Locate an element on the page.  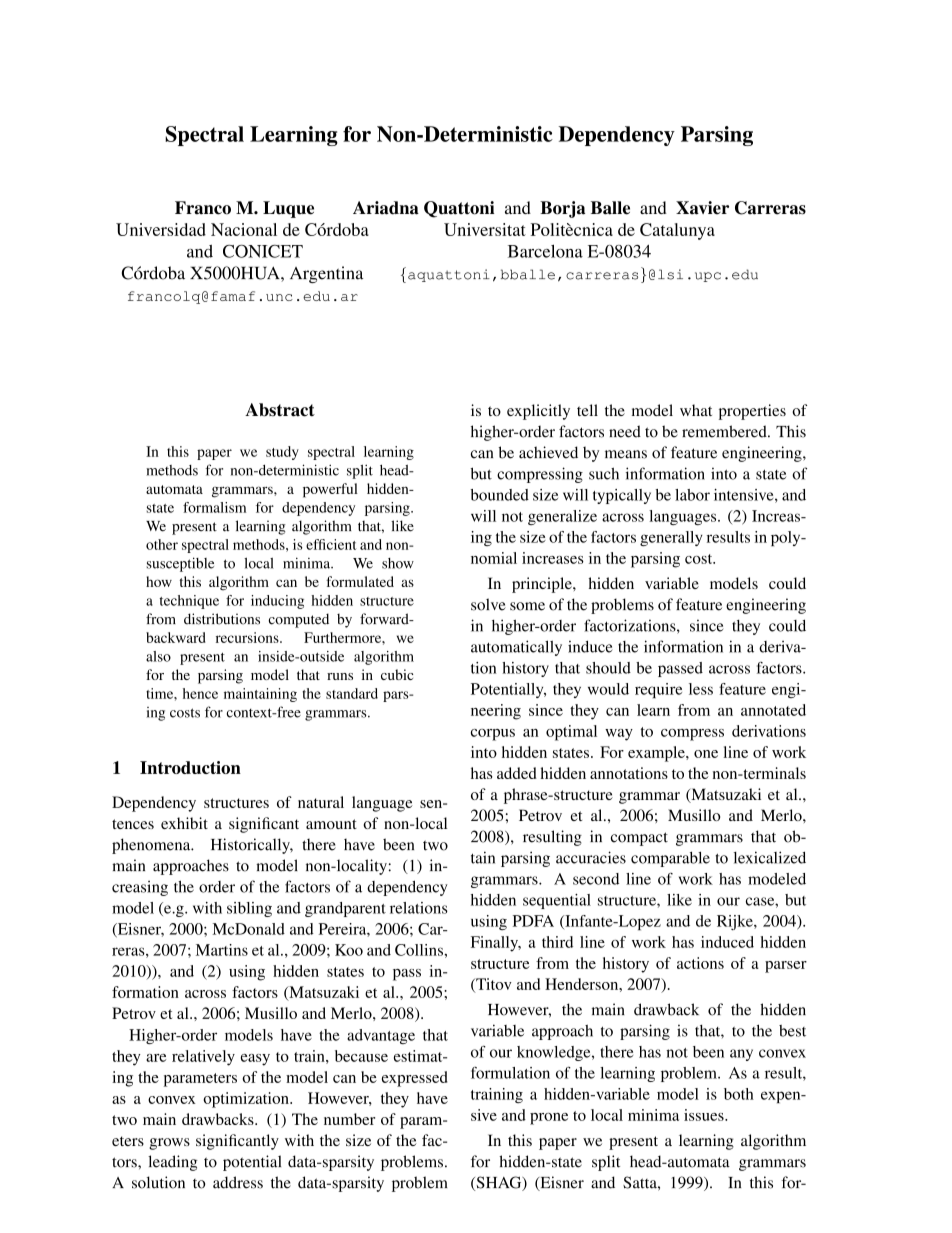
less is located at coordinates (701, 689).
